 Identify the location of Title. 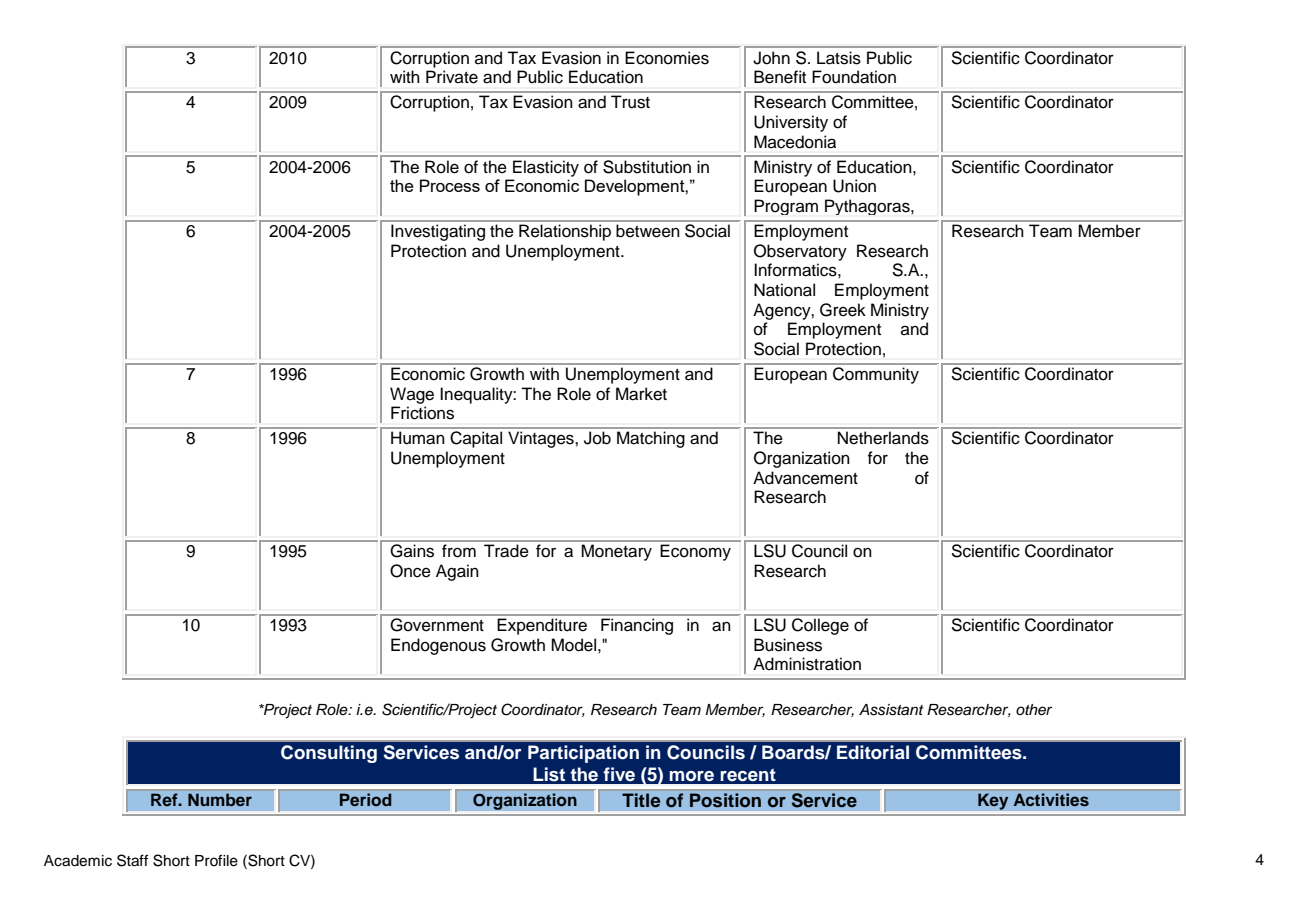
(641, 800).
